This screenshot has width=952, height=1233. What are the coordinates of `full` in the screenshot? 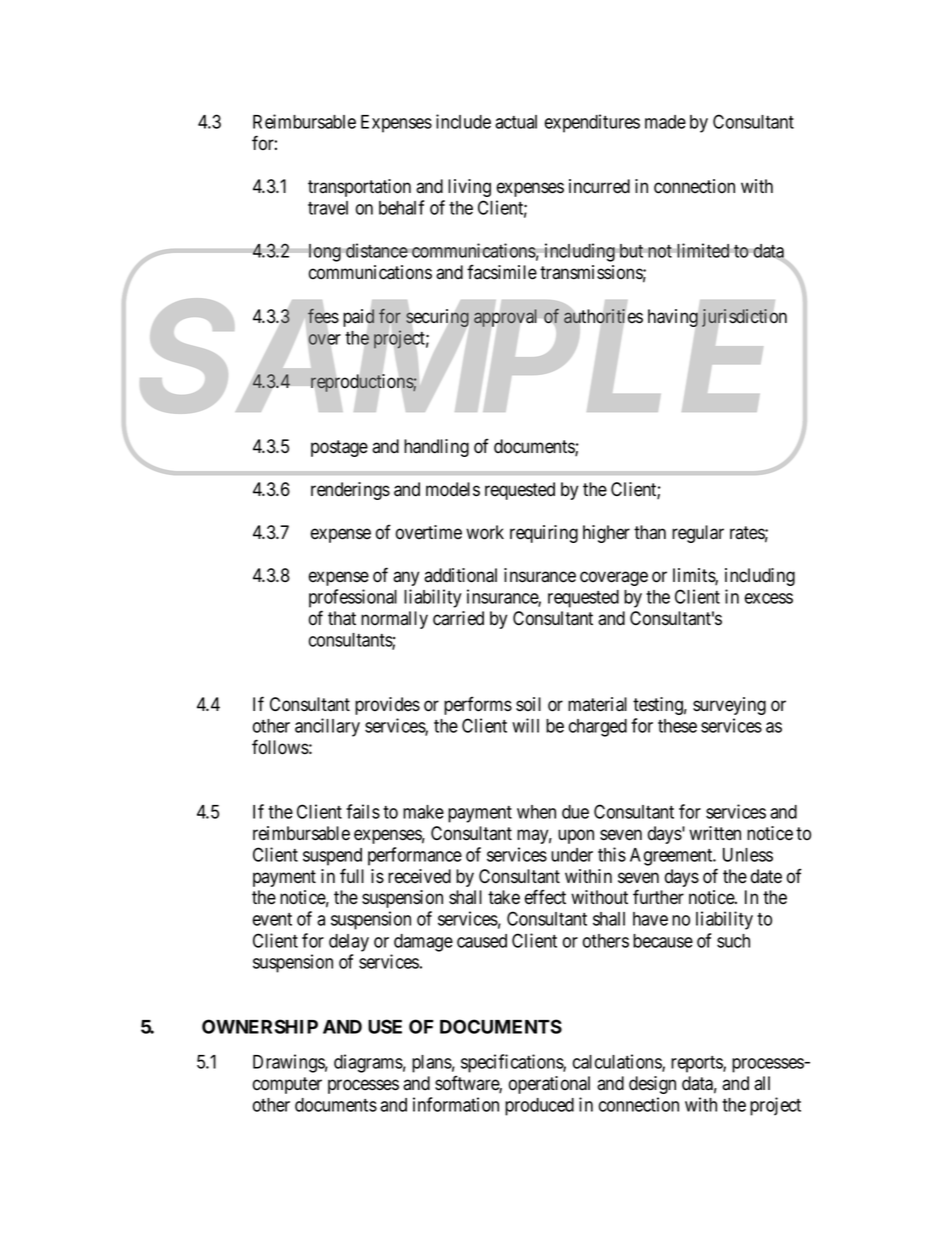 It's located at (352, 875).
